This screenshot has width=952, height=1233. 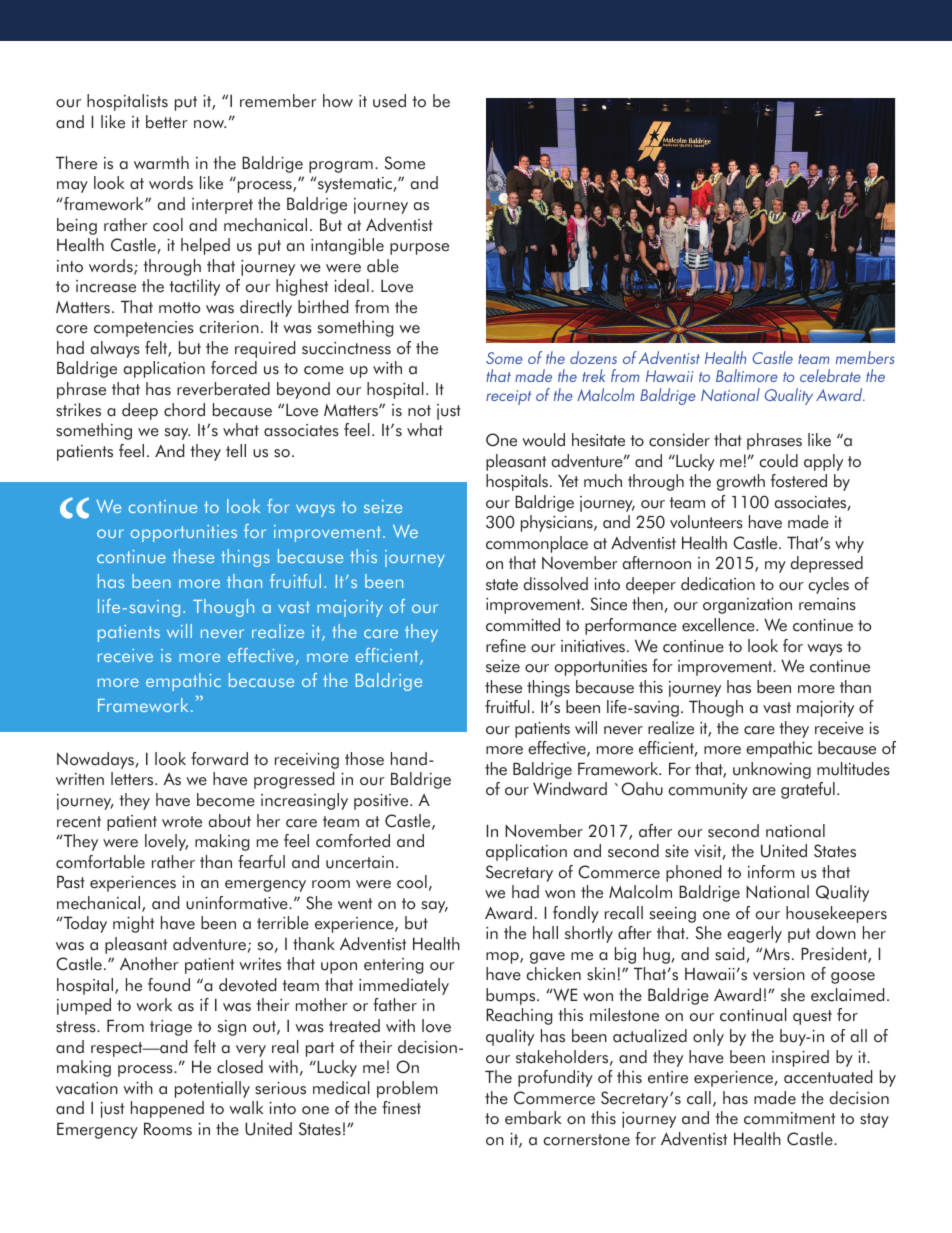 I want to click on wrote, so click(x=182, y=822).
